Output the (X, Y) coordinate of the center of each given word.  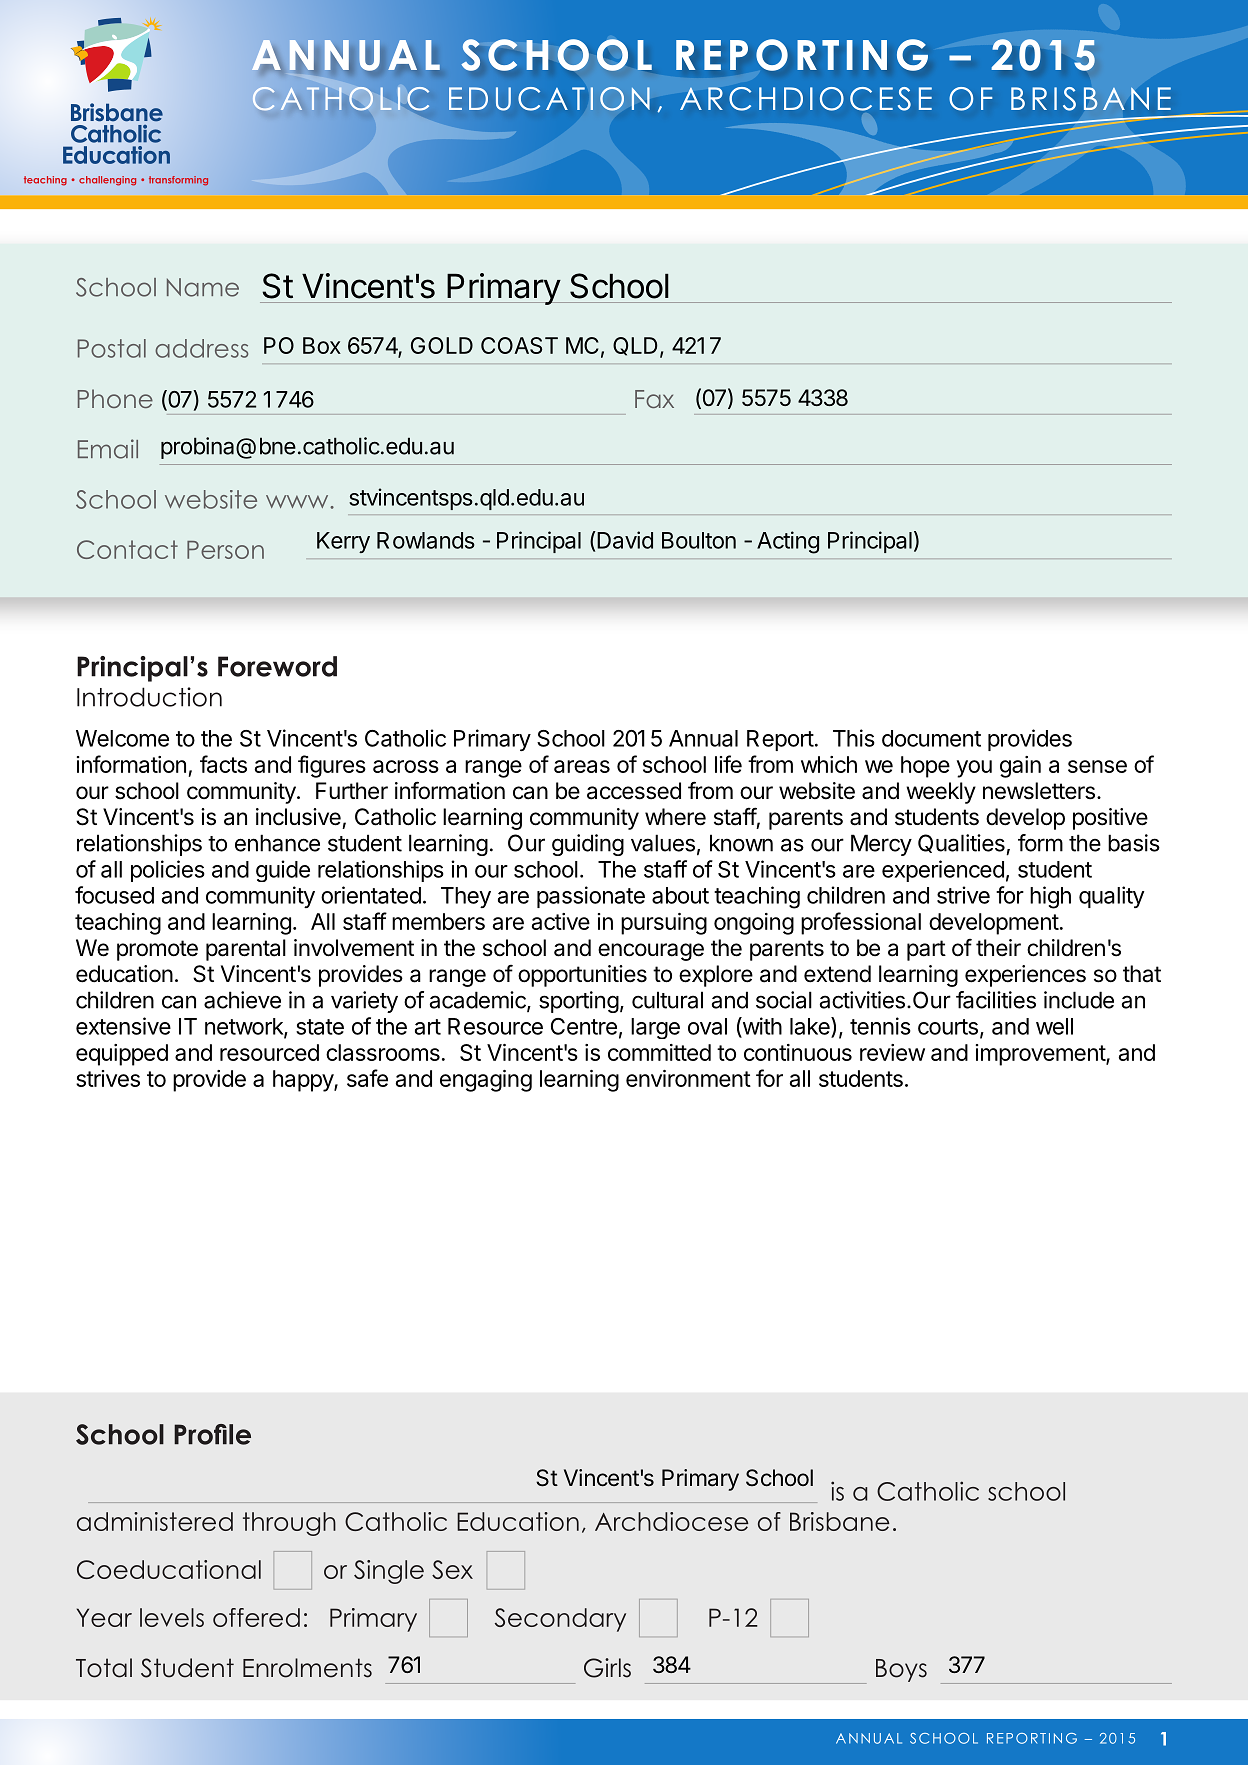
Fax (654, 399)
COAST (519, 345)
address (201, 348)
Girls (607, 1668)
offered (256, 1617)
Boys (901, 1670)
